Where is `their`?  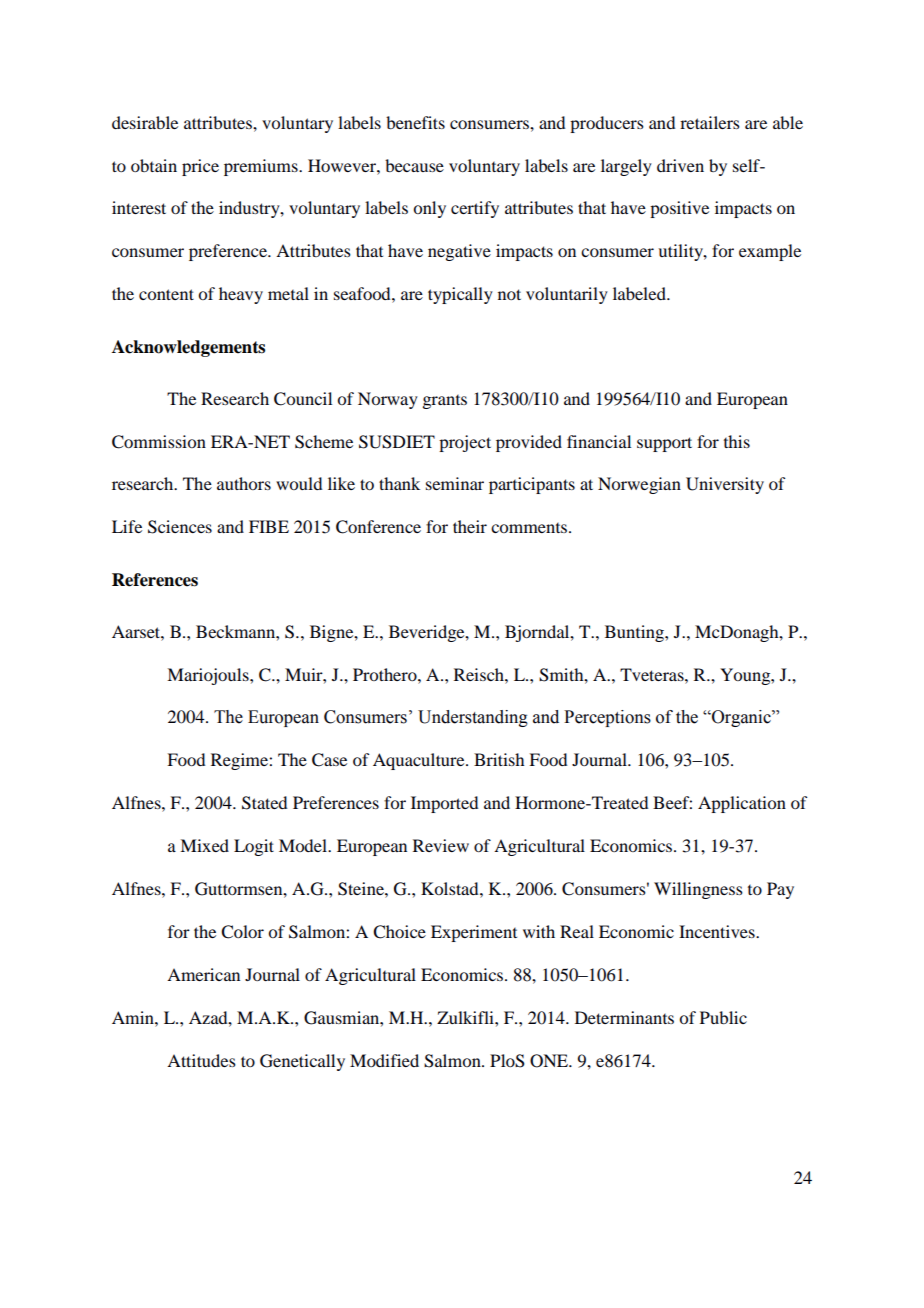
their is located at coordinates (470, 526).
